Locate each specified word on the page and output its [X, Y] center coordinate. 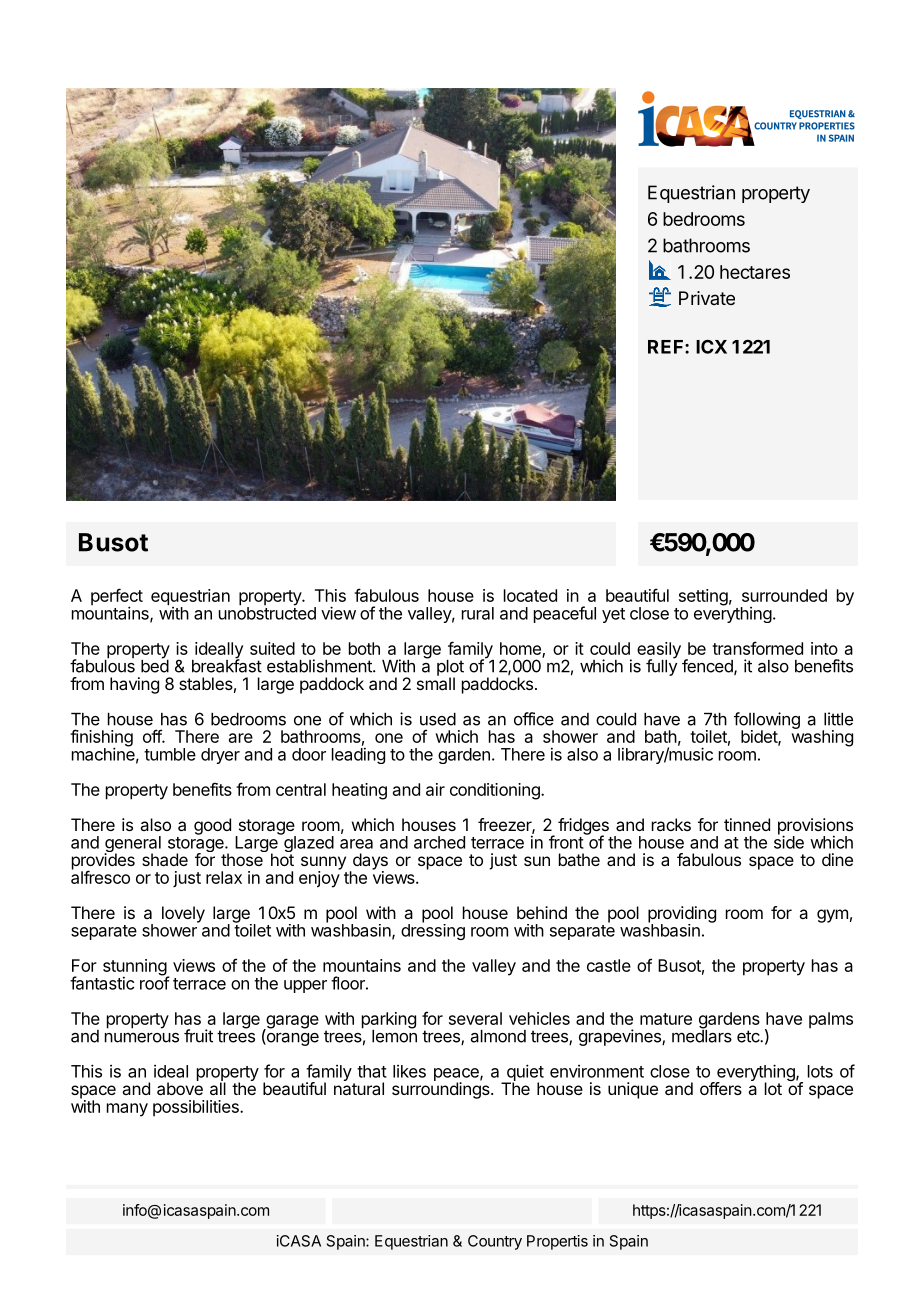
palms [831, 1020]
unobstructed [267, 612]
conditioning [496, 791]
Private [707, 298]
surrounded [784, 595]
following [767, 721]
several [475, 1018]
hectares [755, 272]
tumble [170, 754]
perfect [117, 598]
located [530, 595]
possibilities [197, 1108]
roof [155, 982]
